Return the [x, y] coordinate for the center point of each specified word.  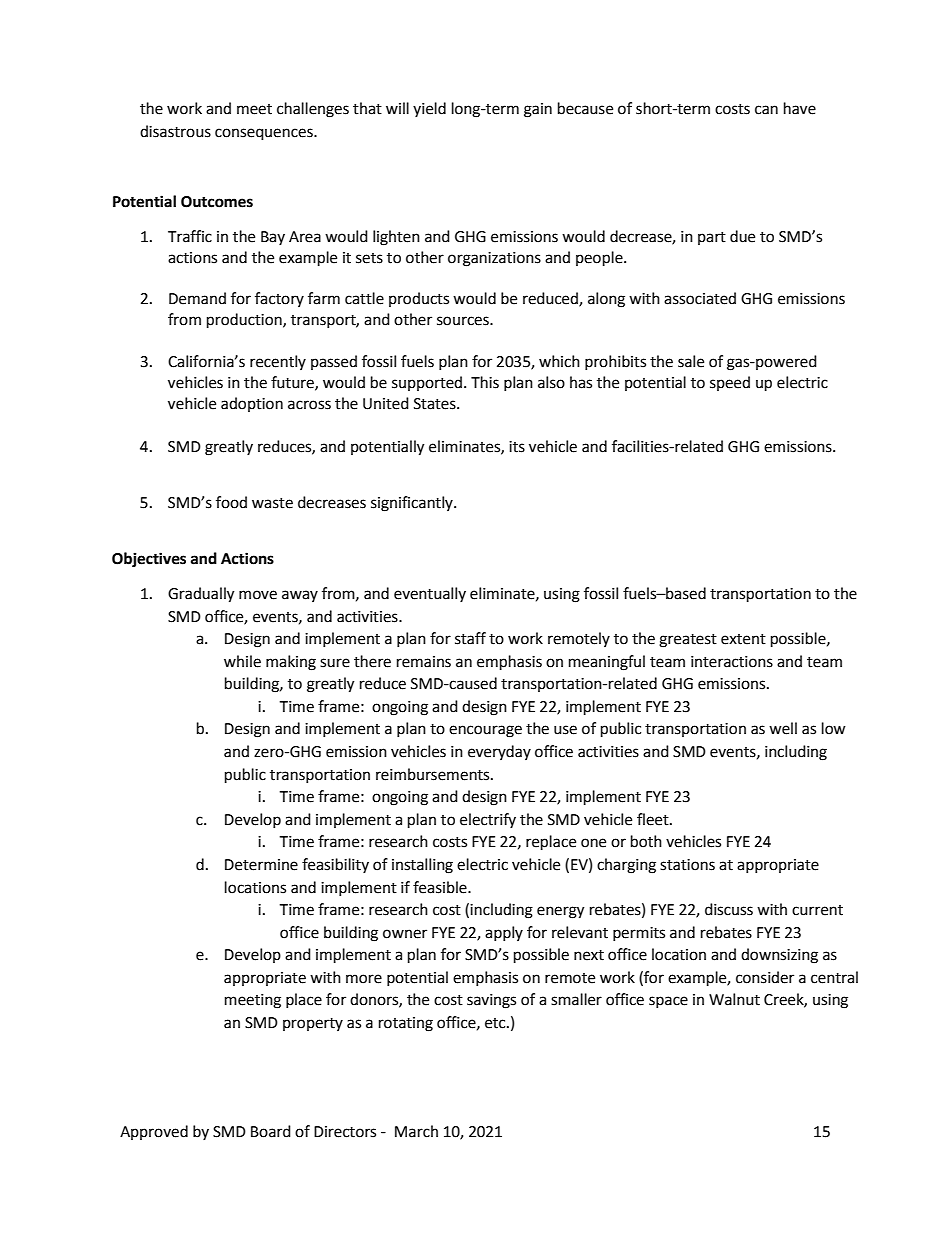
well [783, 728]
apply [504, 933]
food [231, 502]
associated [700, 298]
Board [271, 1131]
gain [538, 110]
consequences [265, 134]
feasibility [335, 865]
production [245, 321]
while [242, 661]
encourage [485, 731]
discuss [729, 909]
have [800, 108]
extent [743, 639]
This [485, 382]
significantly [413, 504]
